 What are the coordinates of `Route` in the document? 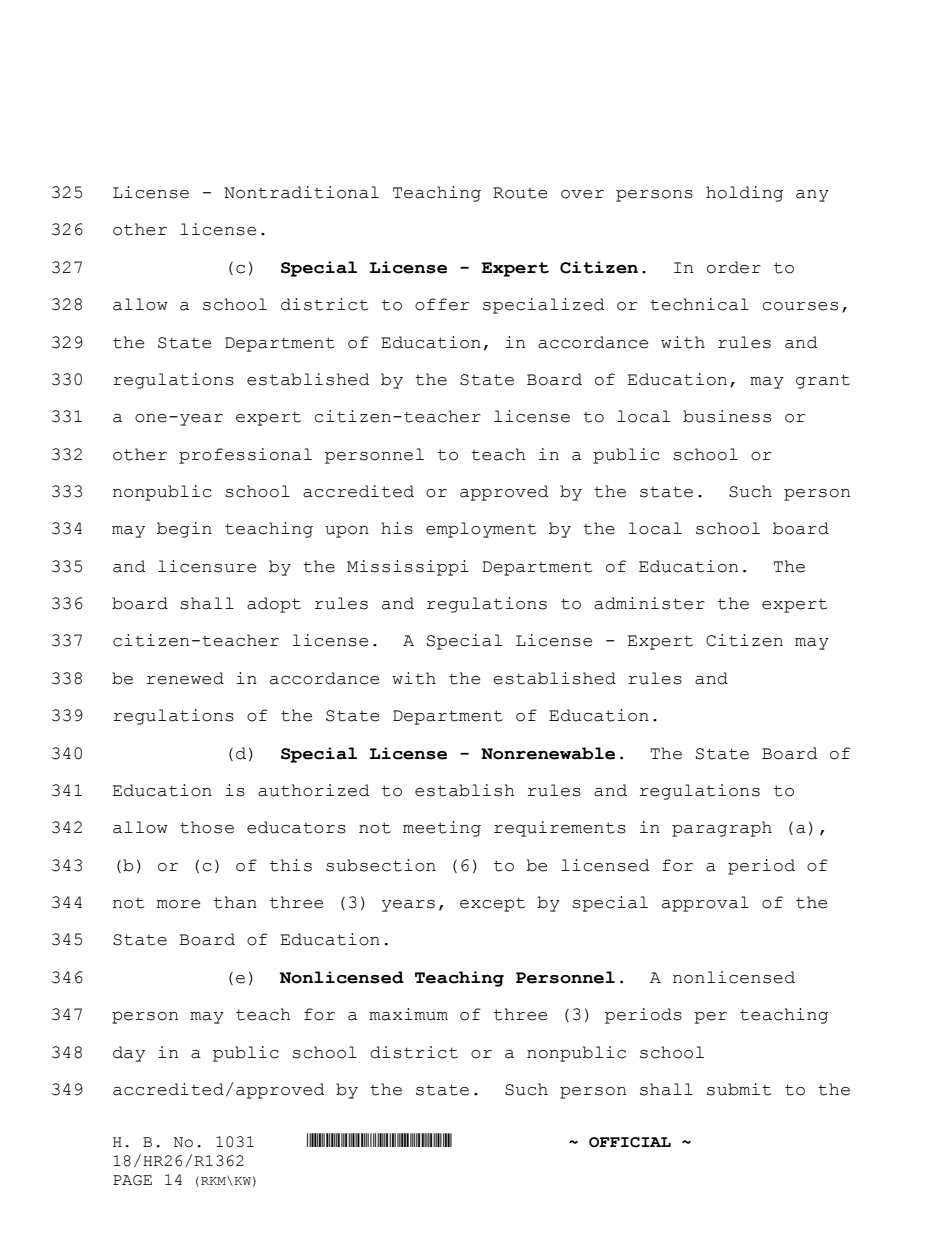 It's located at (520, 193).
